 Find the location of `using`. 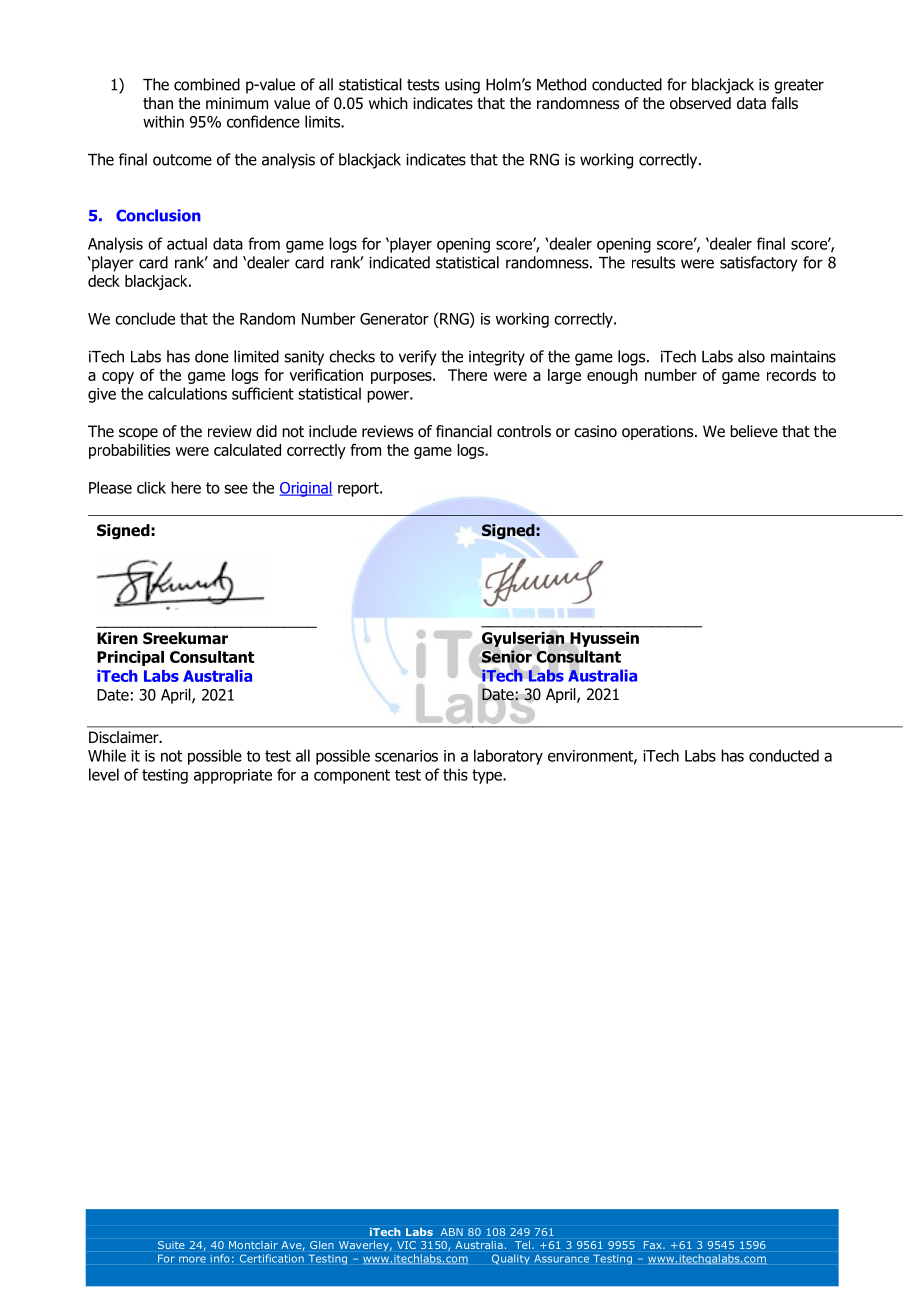

using is located at coordinates (462, 86).
